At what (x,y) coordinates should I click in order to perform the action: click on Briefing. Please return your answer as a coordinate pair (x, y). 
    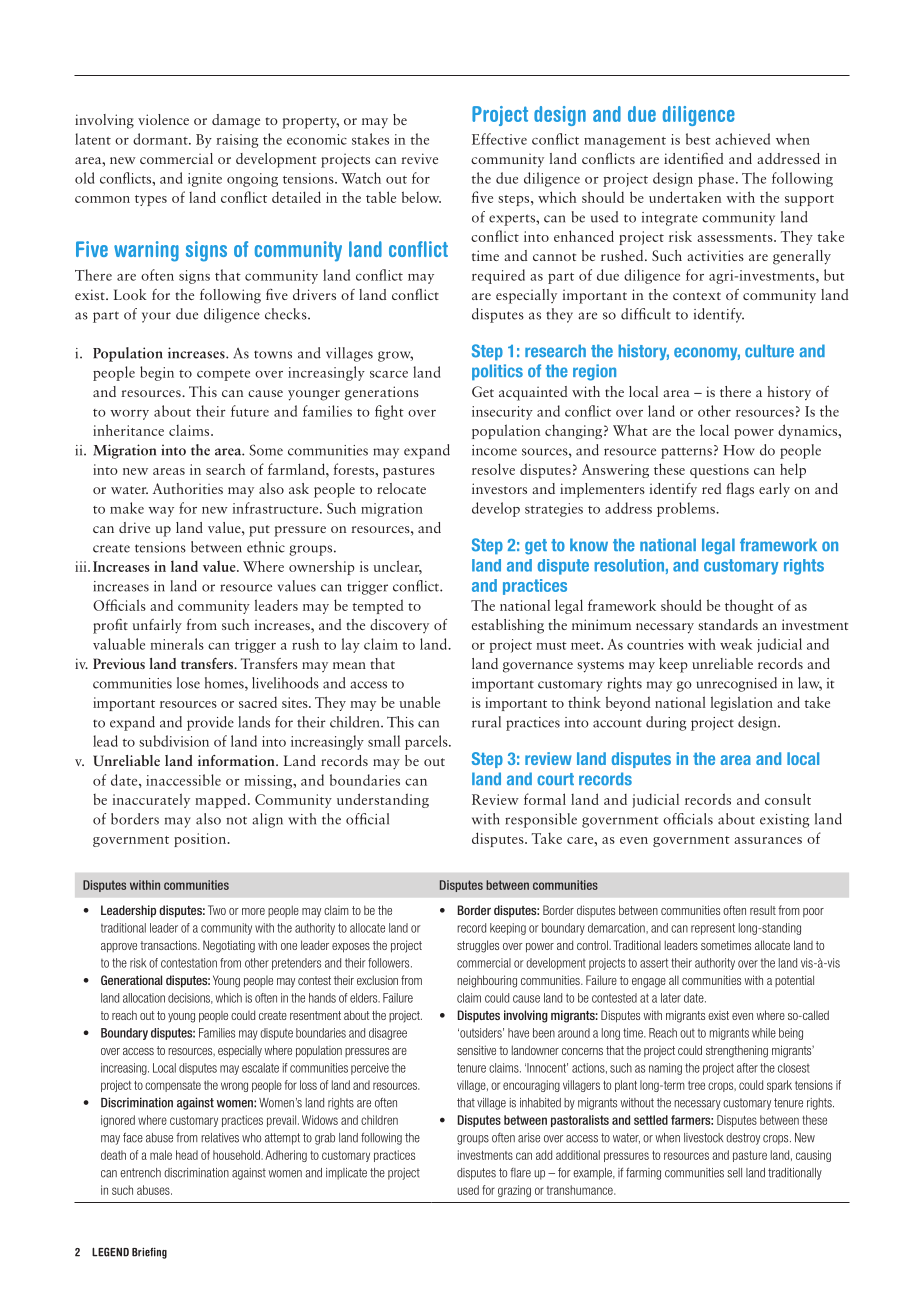
    Looking at the image, I should click on (149, 1253).
